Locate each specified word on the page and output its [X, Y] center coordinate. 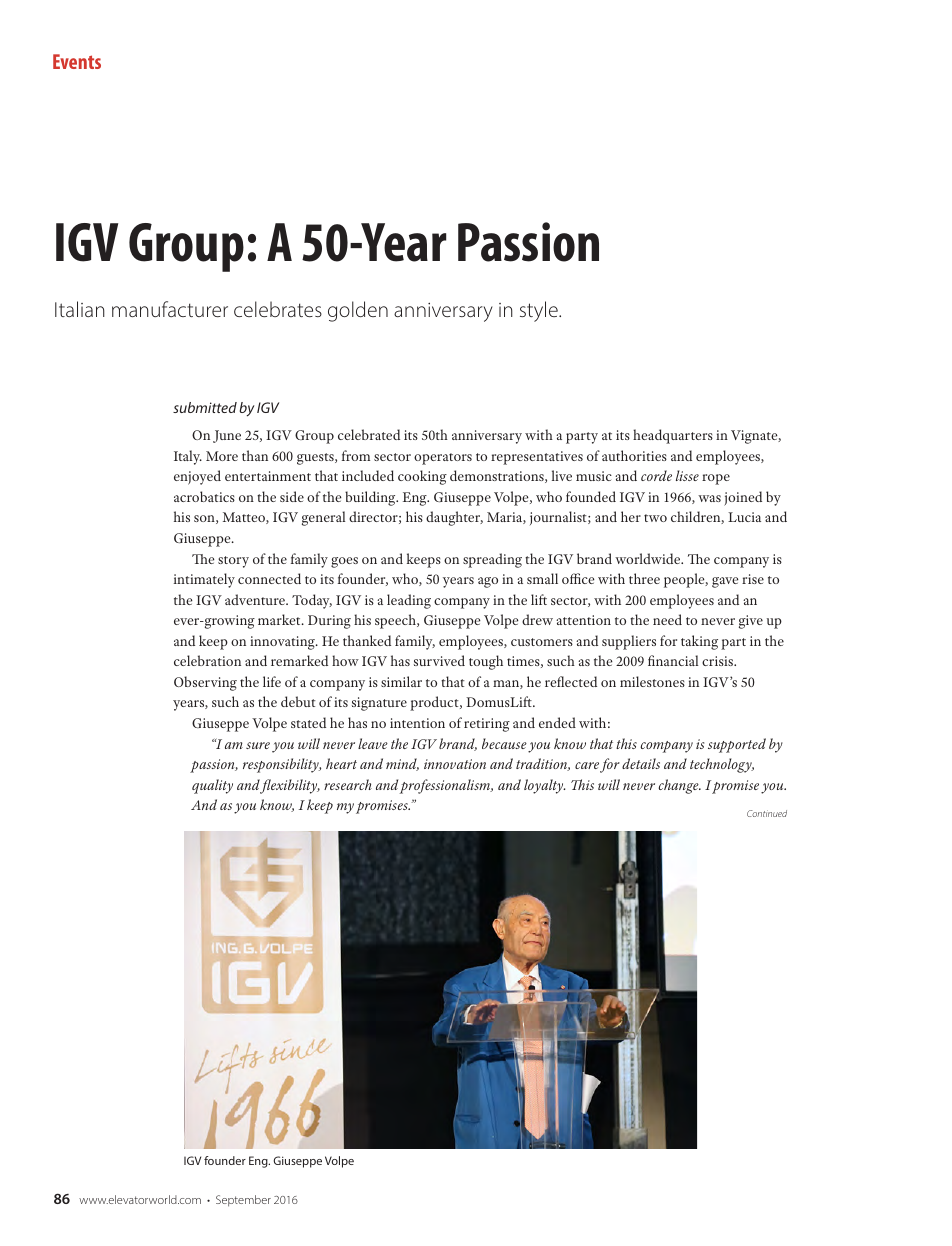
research [348, 784]
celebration [207, 660]
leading [409, 601]
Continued [767, 813]
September [243, 1201]
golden [358, 311]
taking [699, 642]
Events [77, 61]
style [540, 311]
